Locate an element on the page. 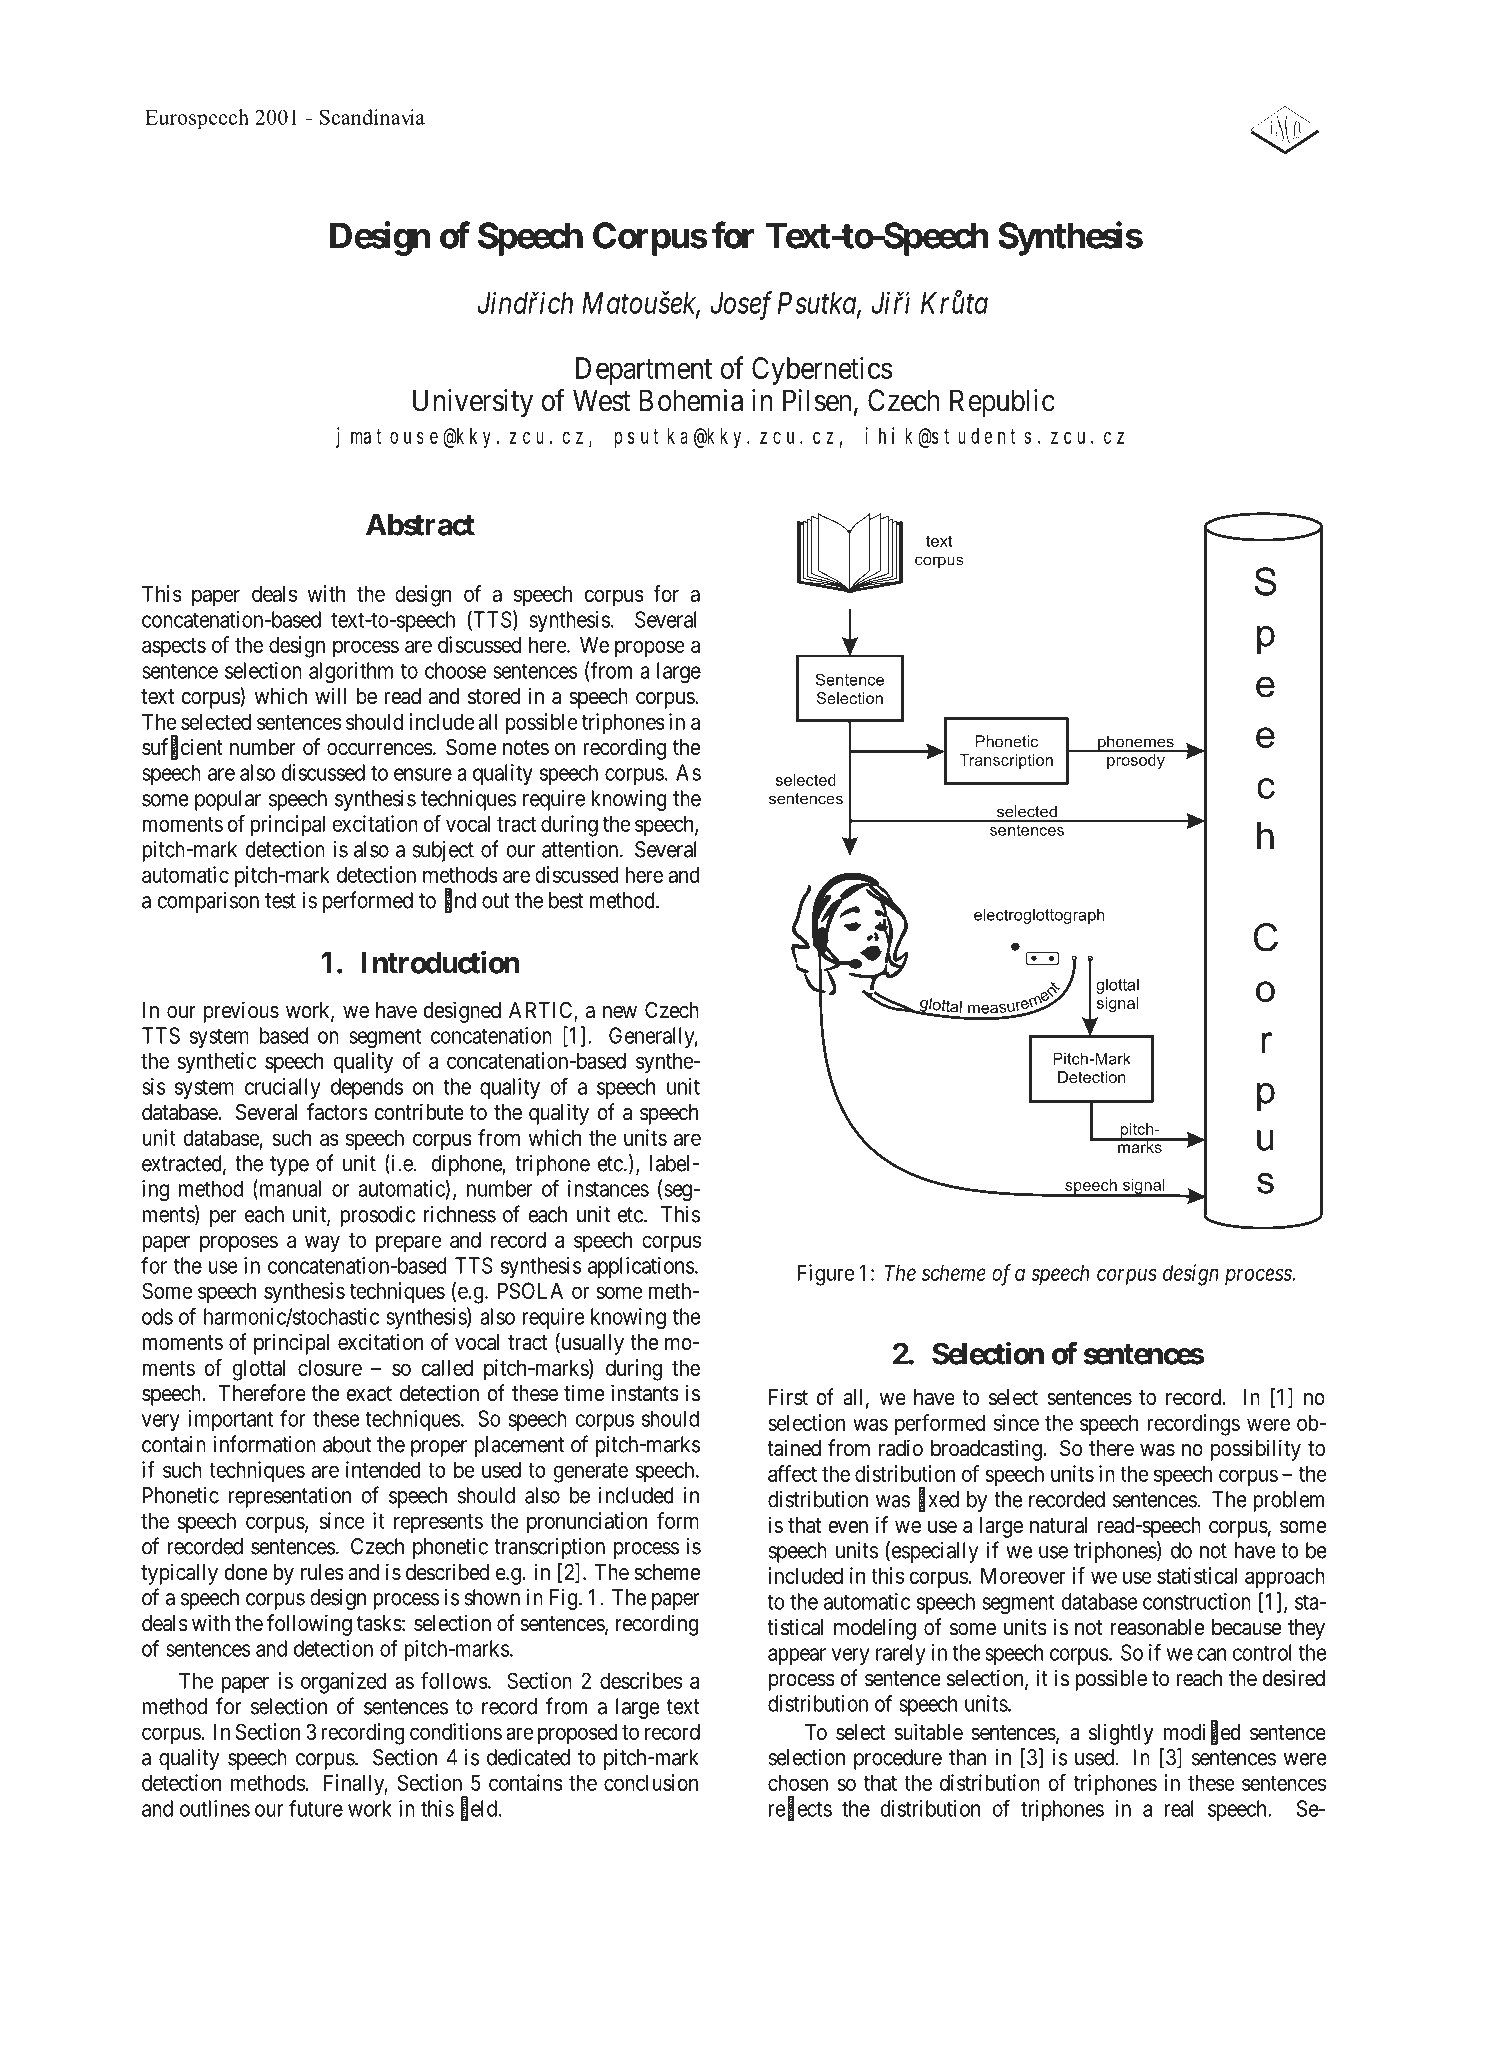  modified is located at coordinates (1202, 1732).
